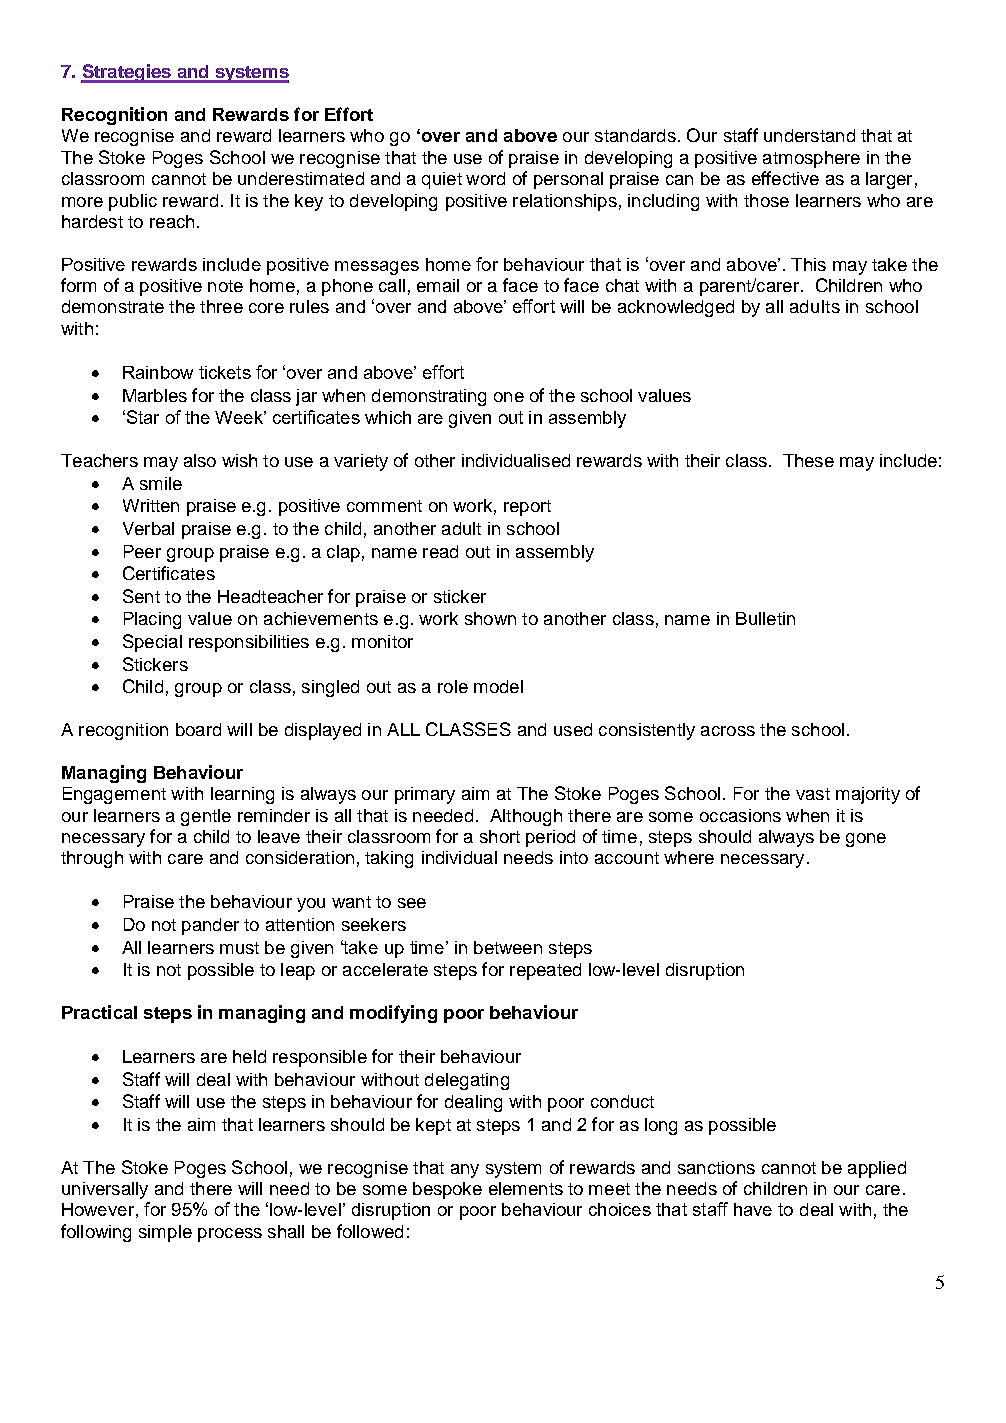  I want to click on model, so click(498, 686).
